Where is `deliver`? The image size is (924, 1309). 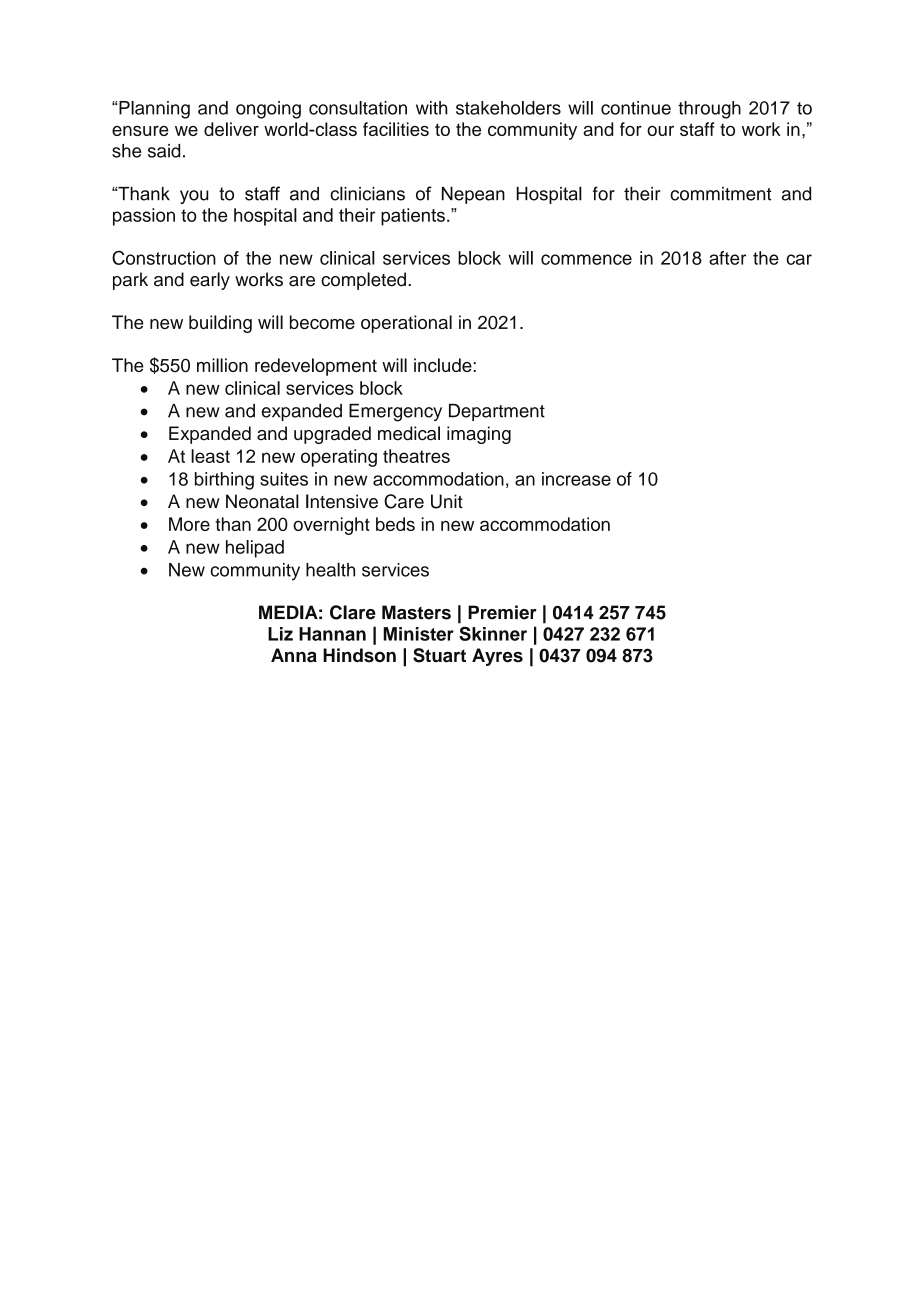
deliver is located at coordinates (231, 129).
